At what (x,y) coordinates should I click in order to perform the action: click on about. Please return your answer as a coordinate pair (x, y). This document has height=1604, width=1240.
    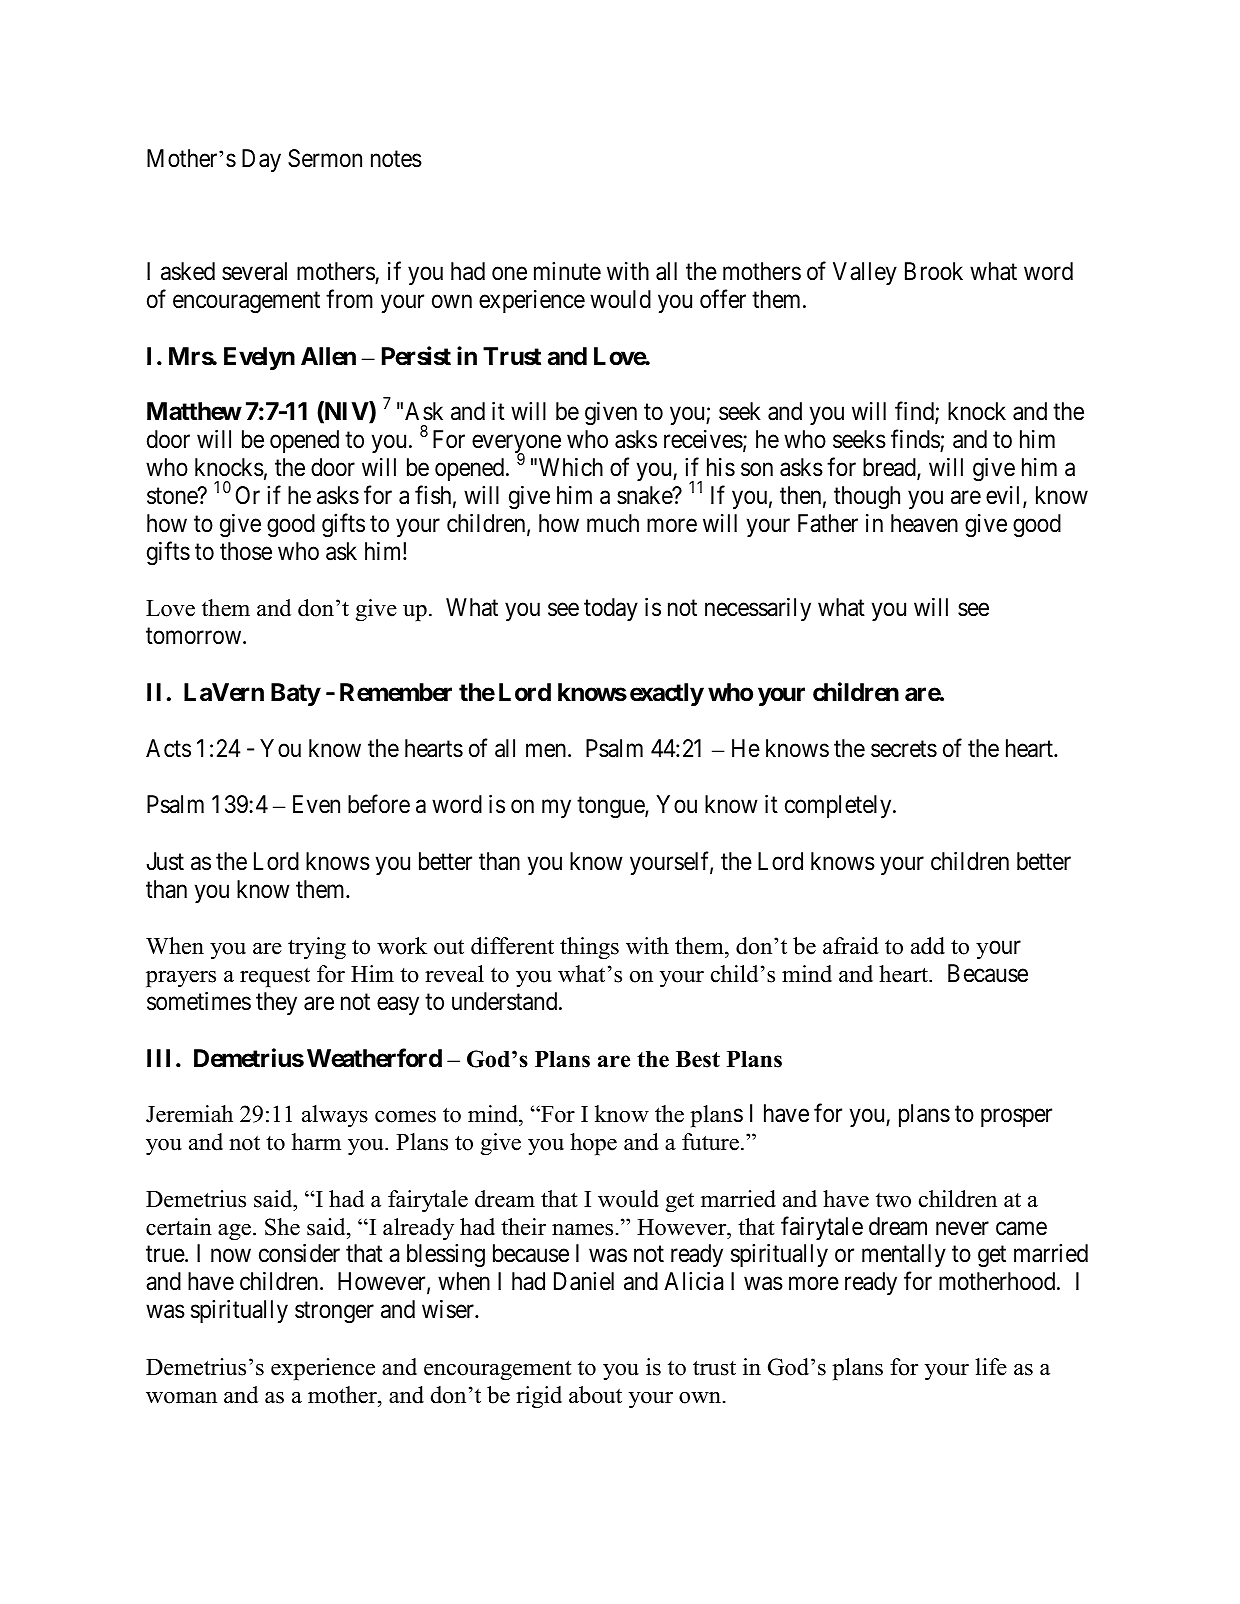
    Looking at the image, I should click on (595, 1395).
